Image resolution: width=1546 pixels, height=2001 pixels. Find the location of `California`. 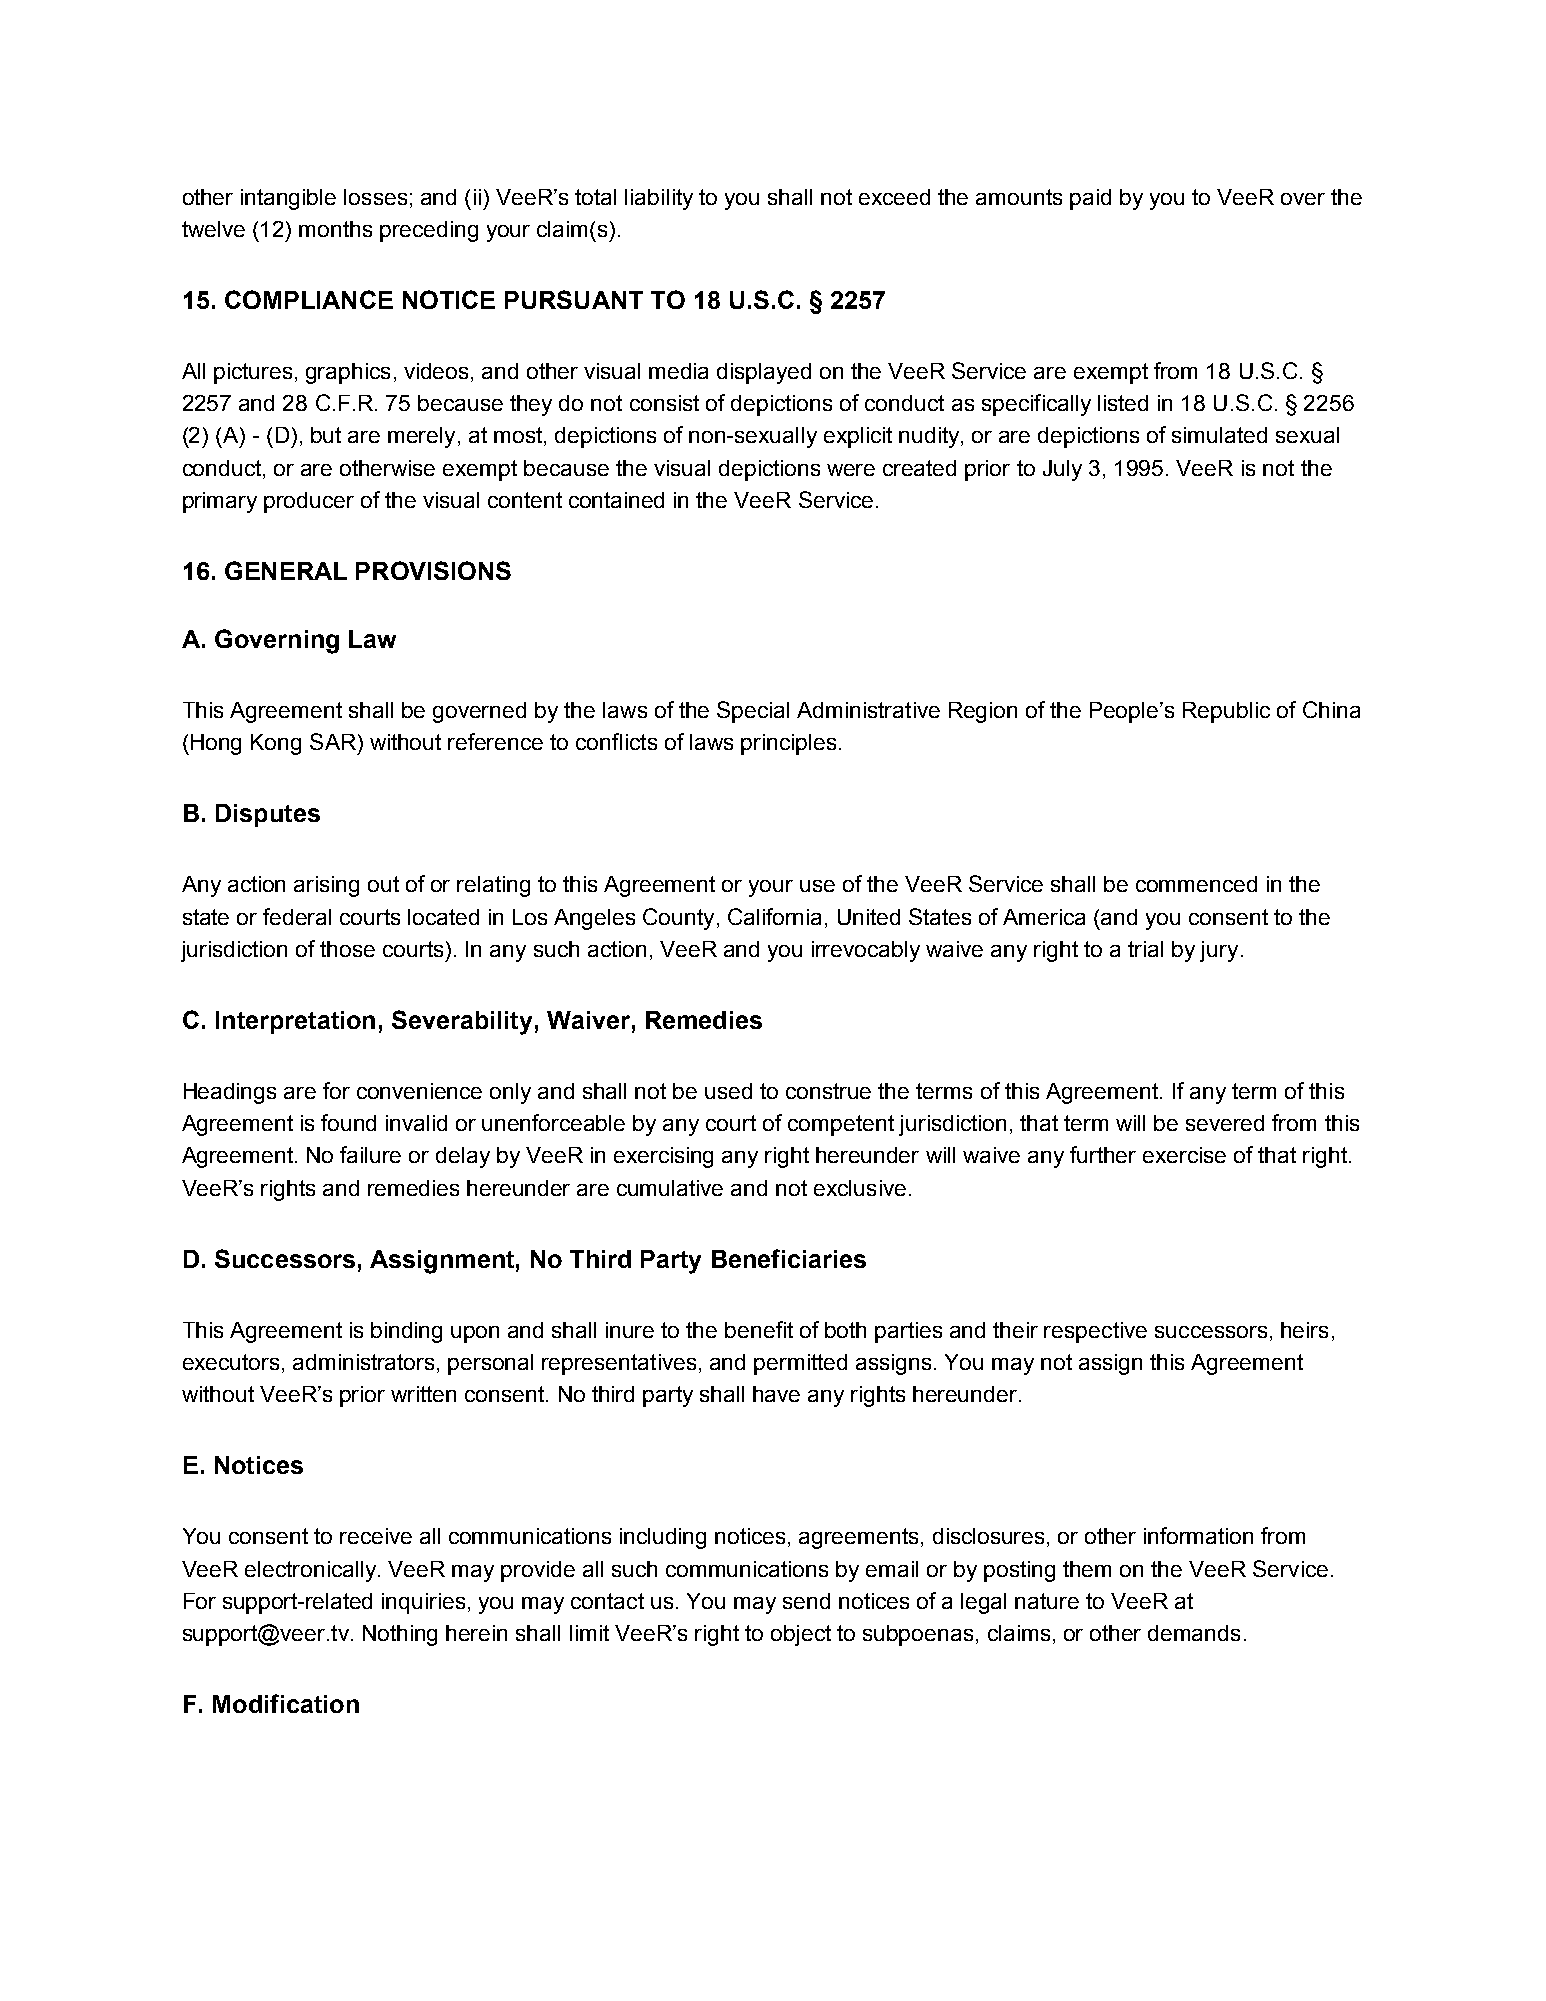

California is located at coordinates (774, 916).
